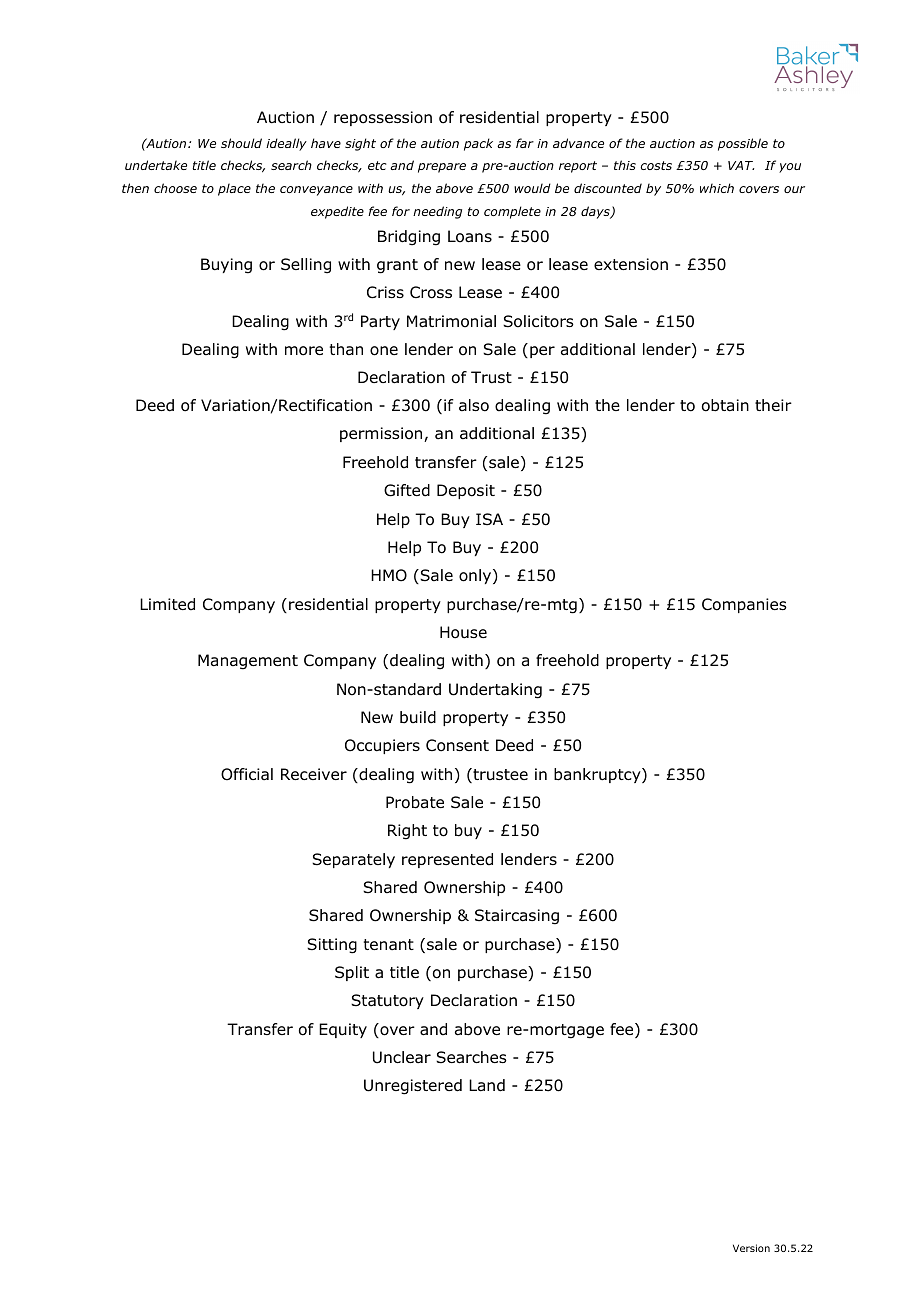 This page has height=1308, width=924. Describe the element at coordinates (743, 144) in the page. I see `possible` at that location.
